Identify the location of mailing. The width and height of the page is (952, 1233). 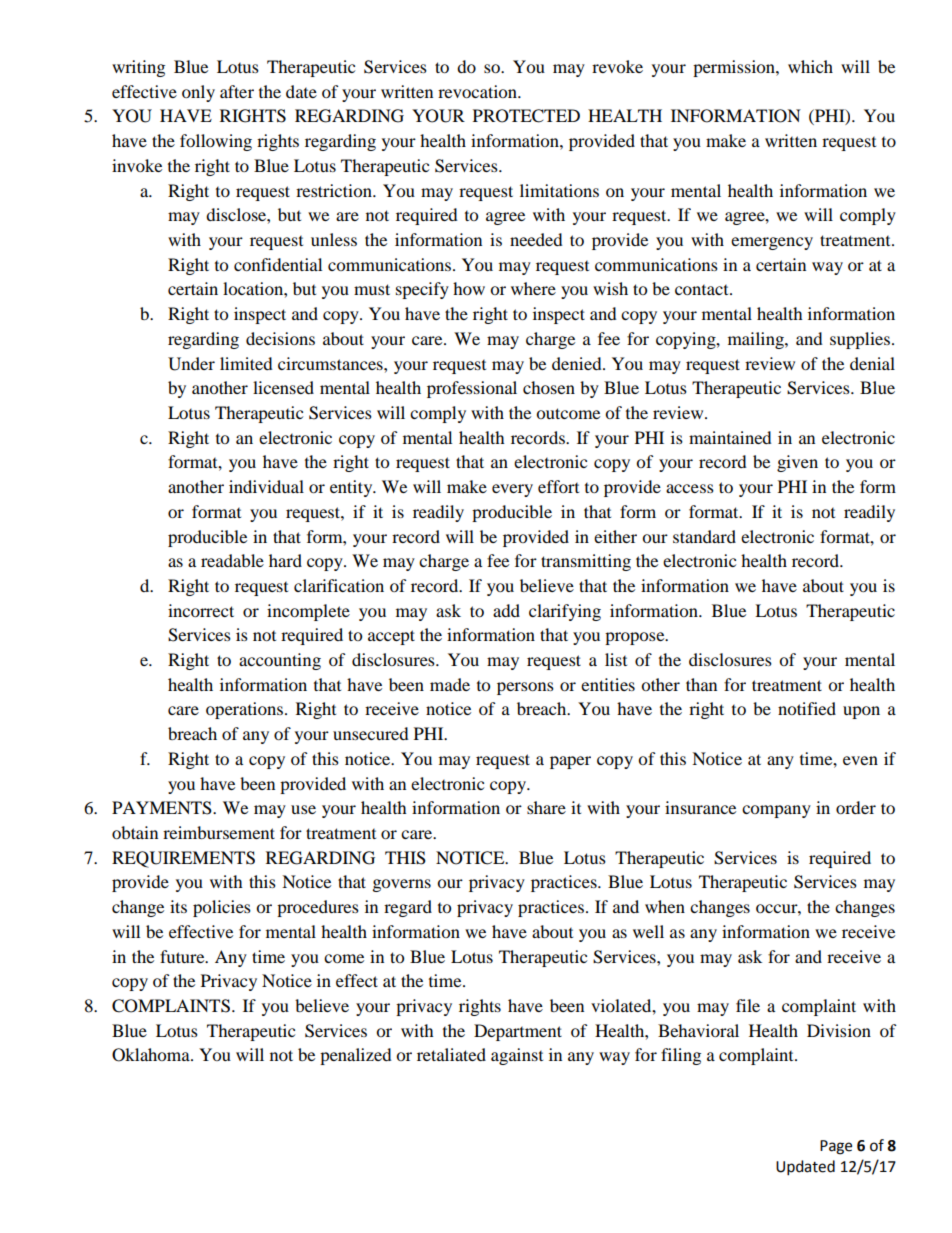
(757, 340).
